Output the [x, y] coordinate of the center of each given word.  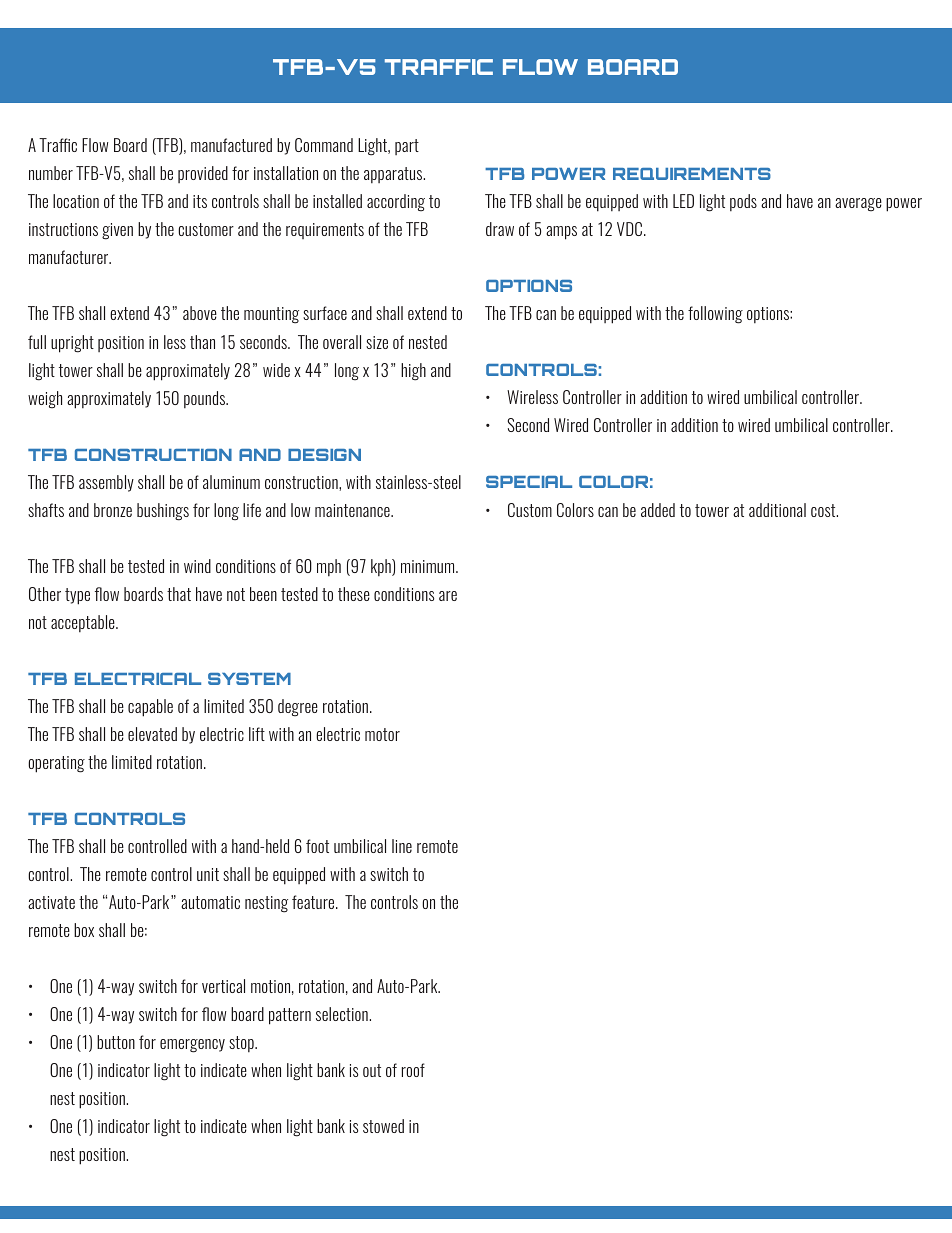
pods [743, 202]
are [448, 596]
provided [203, 174]
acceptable [84, 623]
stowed [383, 1126]
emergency [192, 1046]
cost [824, 510]
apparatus [394, 175]
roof [413, 1070]
